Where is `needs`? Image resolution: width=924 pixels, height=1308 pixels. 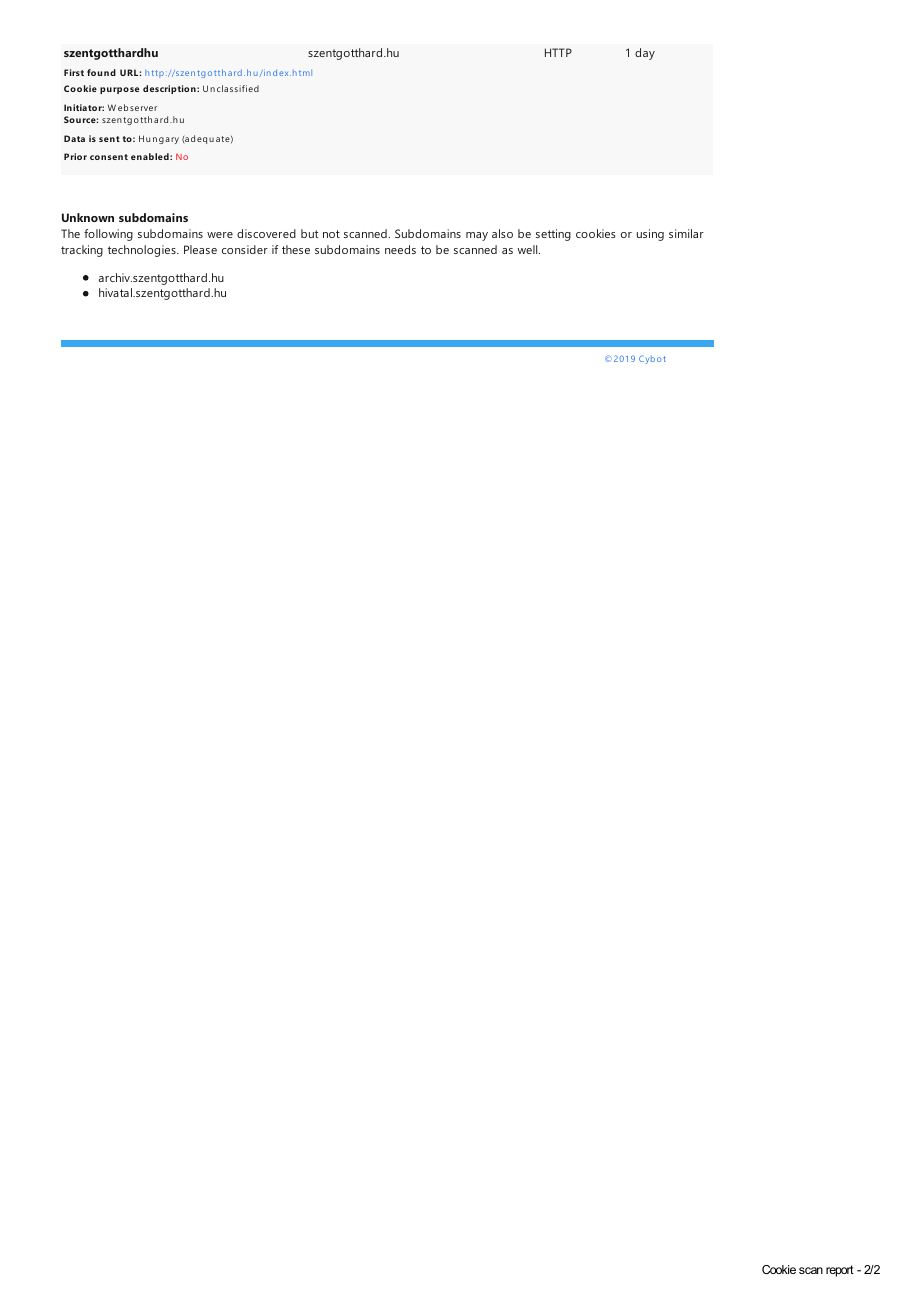
needs is located at coordinates (400, 249).
